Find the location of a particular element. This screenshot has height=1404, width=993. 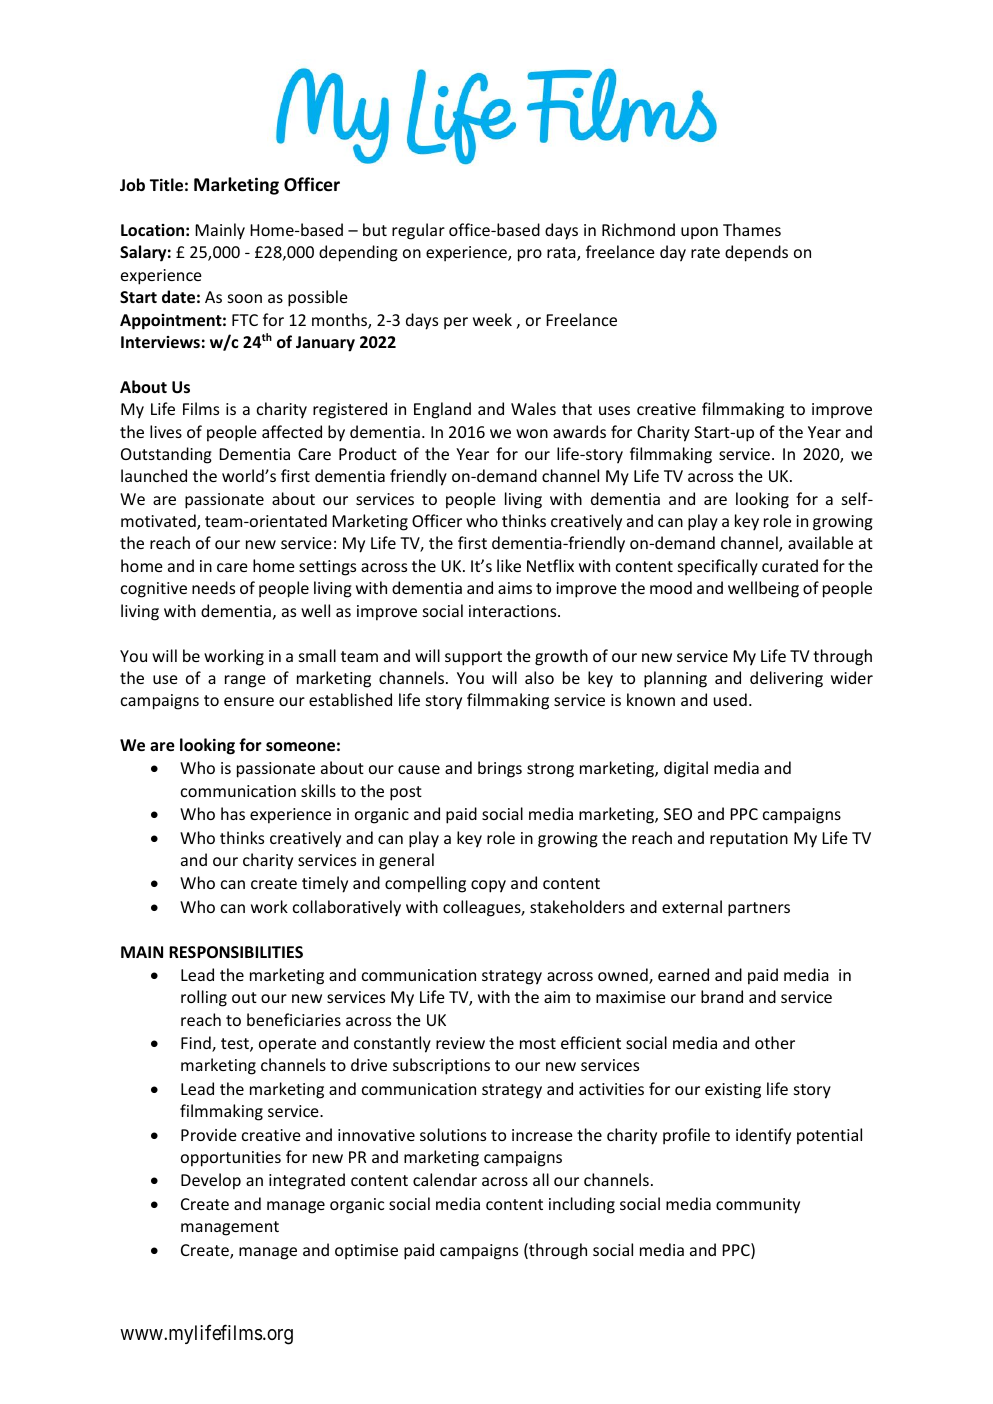

specifically is located at coordinates (718, 567).
